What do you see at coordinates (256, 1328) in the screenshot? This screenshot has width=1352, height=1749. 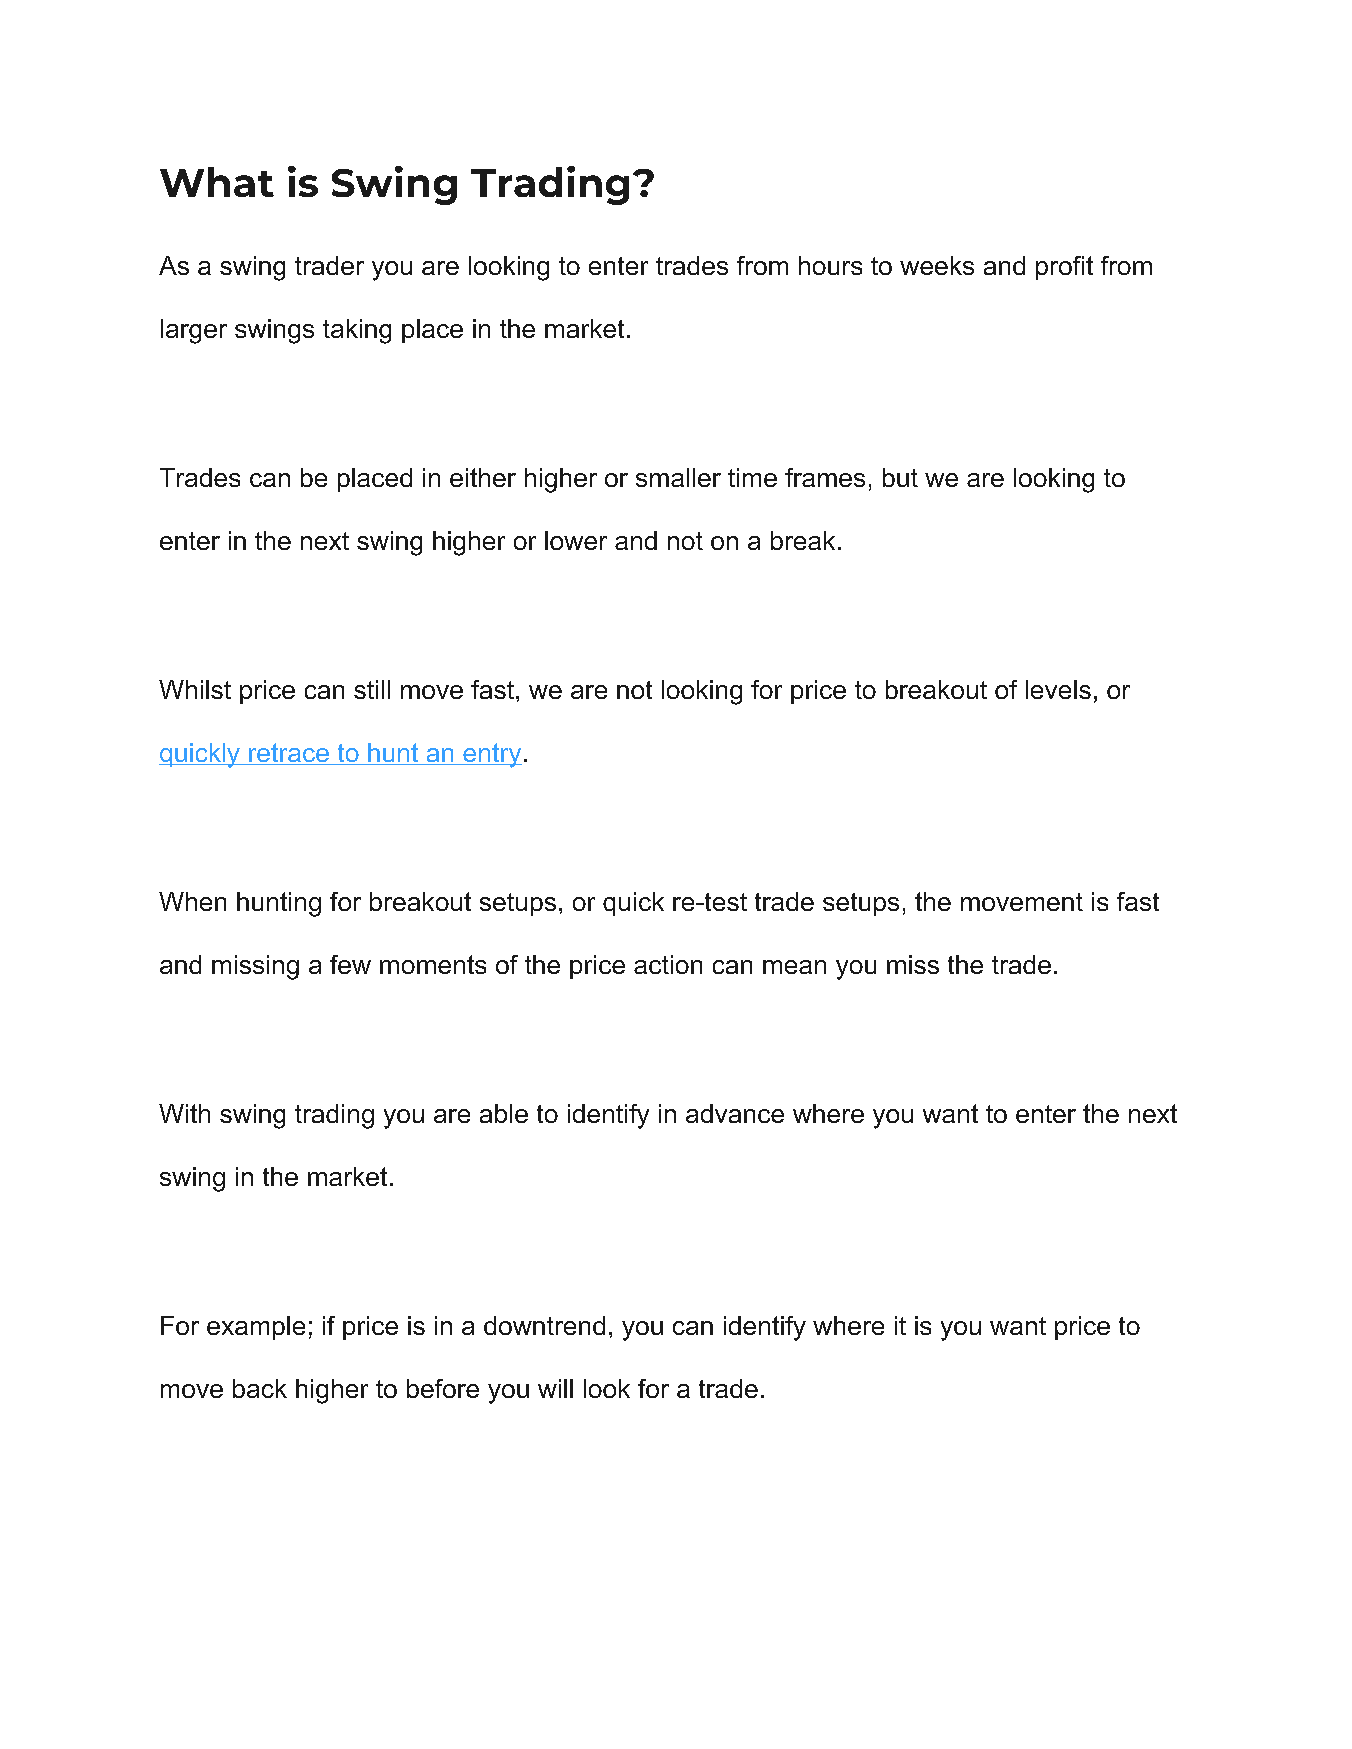 I see `example` at bounding box center [256, 1328].
